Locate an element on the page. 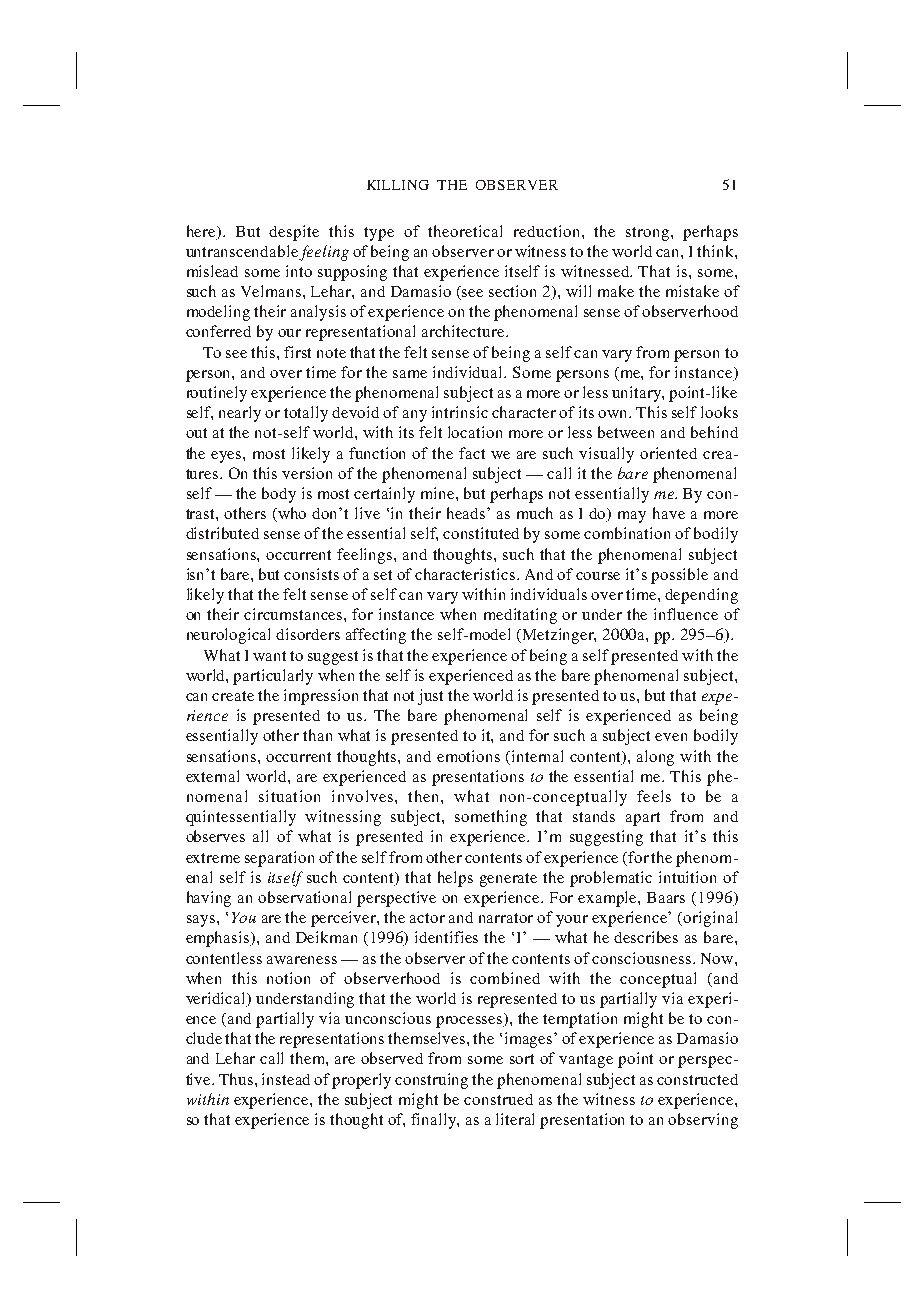 Image resolution: width=924 pixels, height=1308 pixels. strong is located at coordinates (647, 234).
